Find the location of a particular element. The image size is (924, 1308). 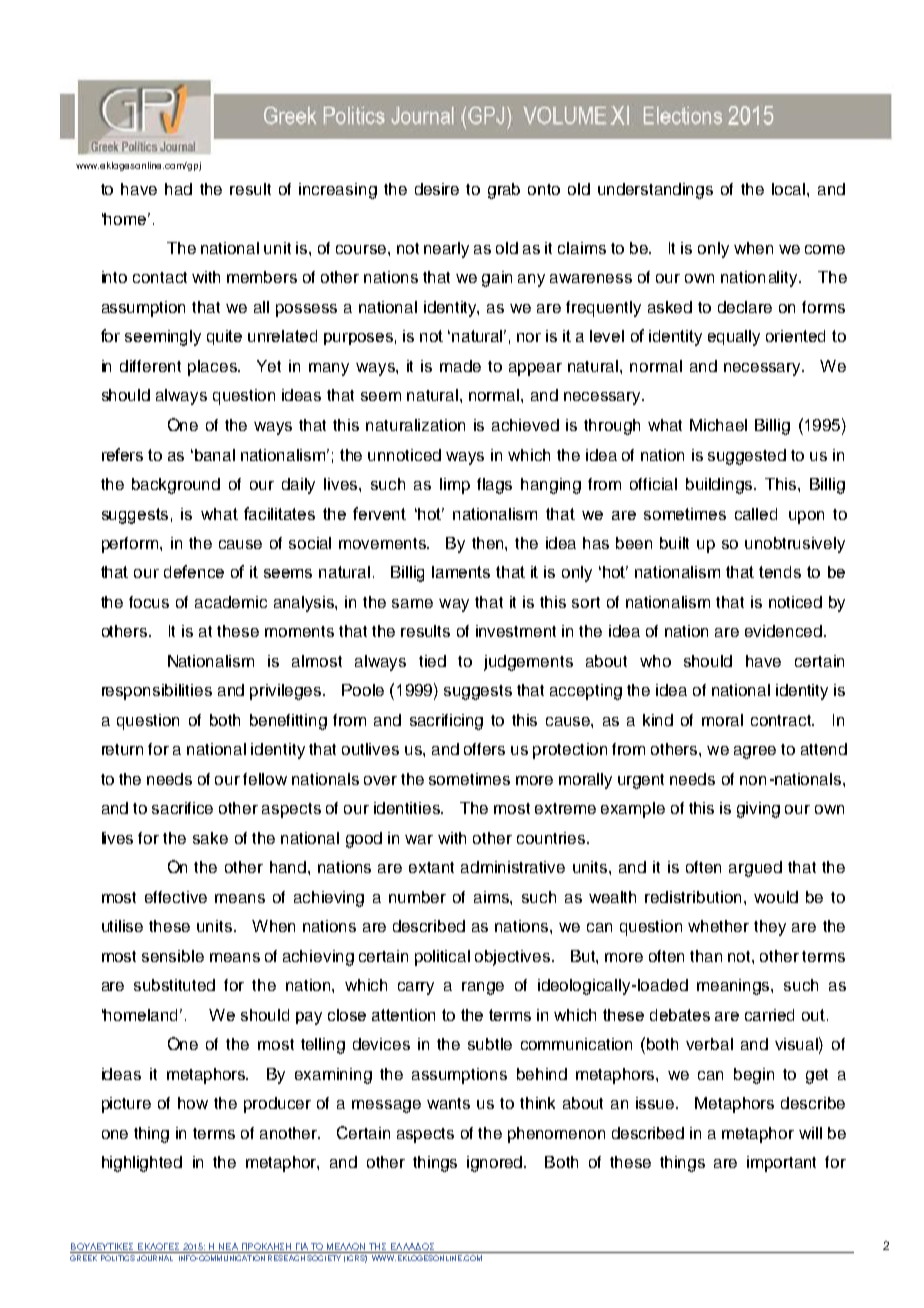

background is located at coordinates (176, 486).
